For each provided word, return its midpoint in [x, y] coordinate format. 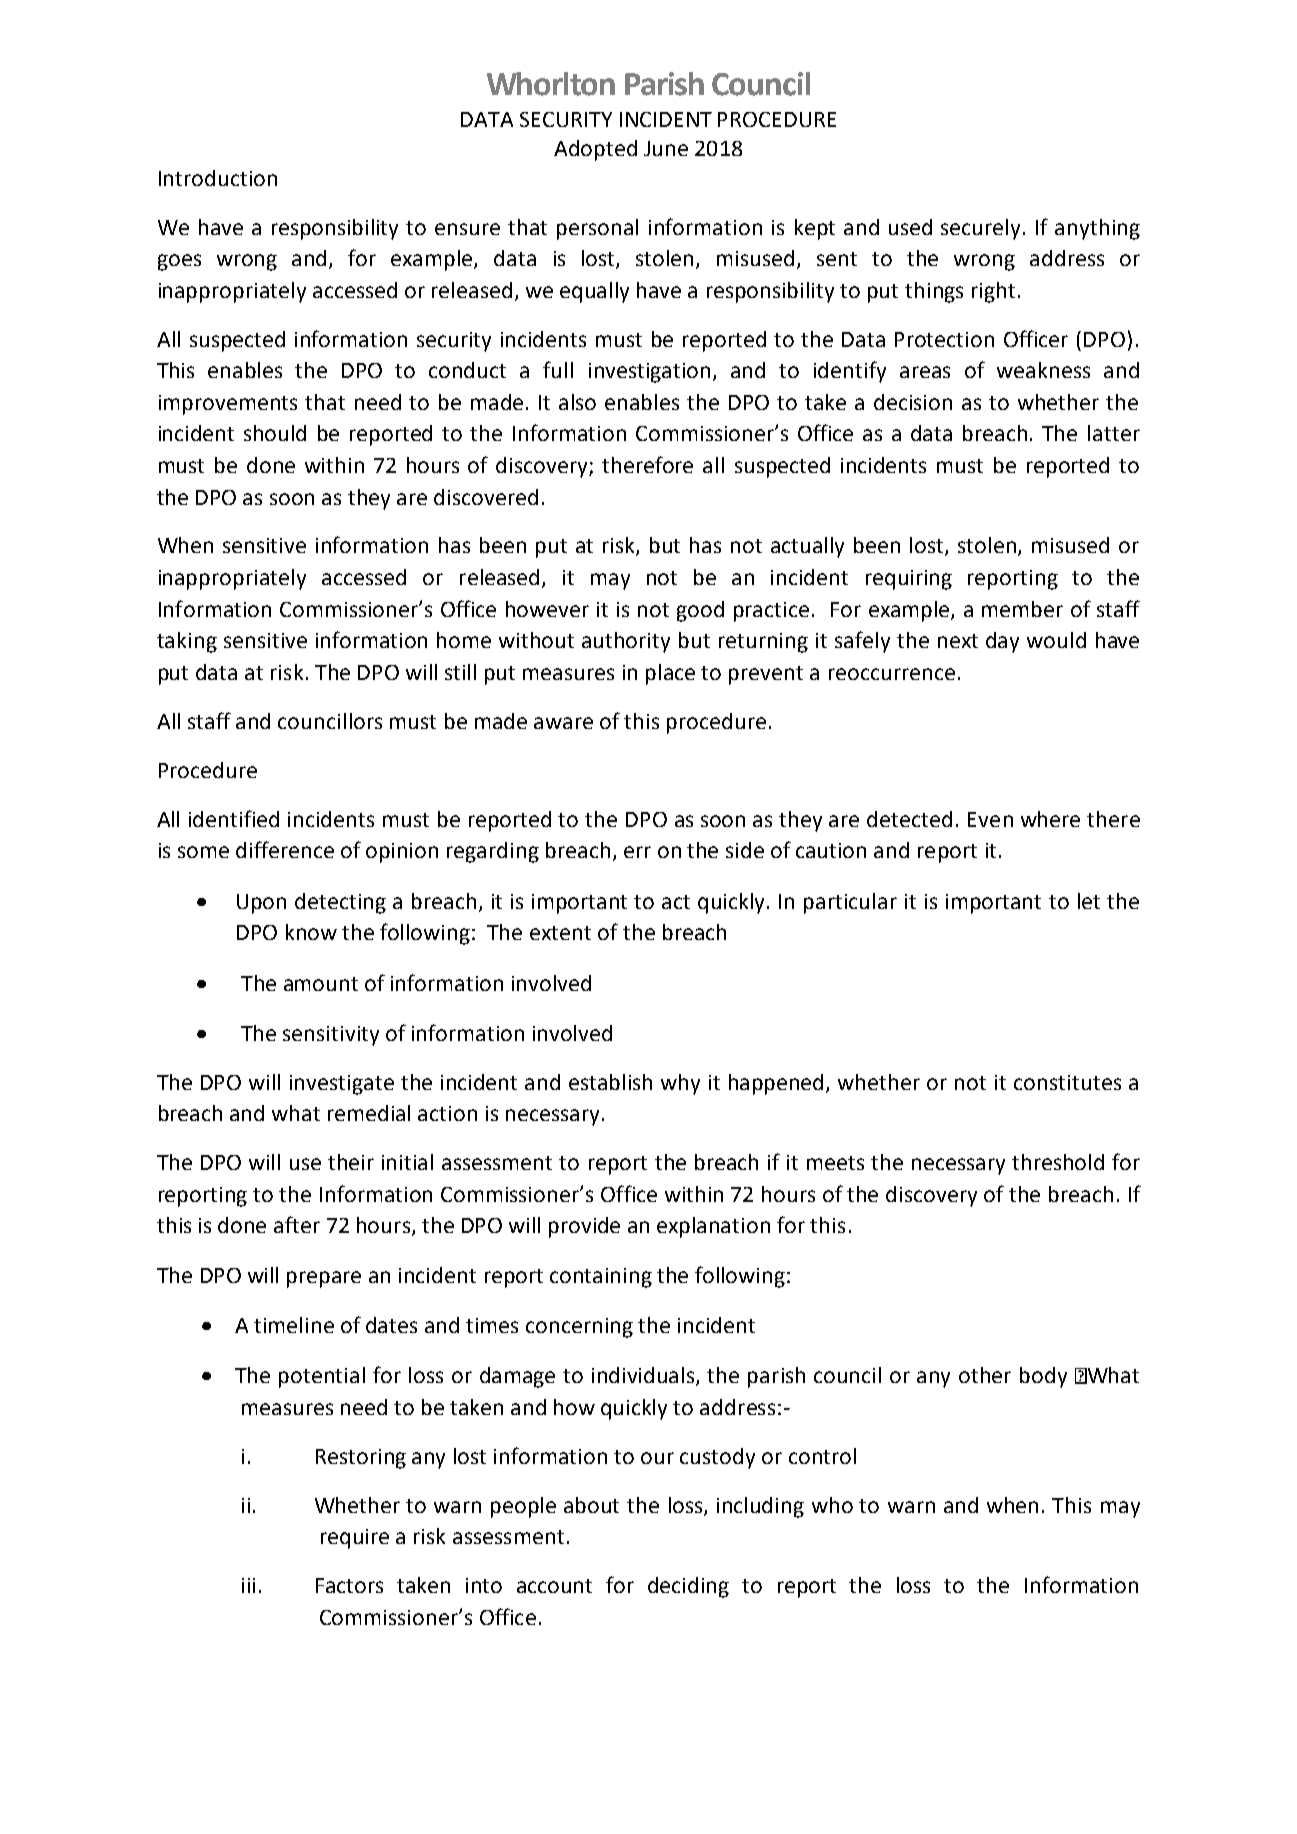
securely [980, 229]
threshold [1058, 1162]
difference [285, 849]
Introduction [218, 178]
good [700, 611]
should [275, 433]
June [666, 148]
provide [584, 1227]
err [637, 852]
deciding [688, 1587]
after [297, 1224]
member [1022, 609]
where [1050, 819]
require [355, 1539]
